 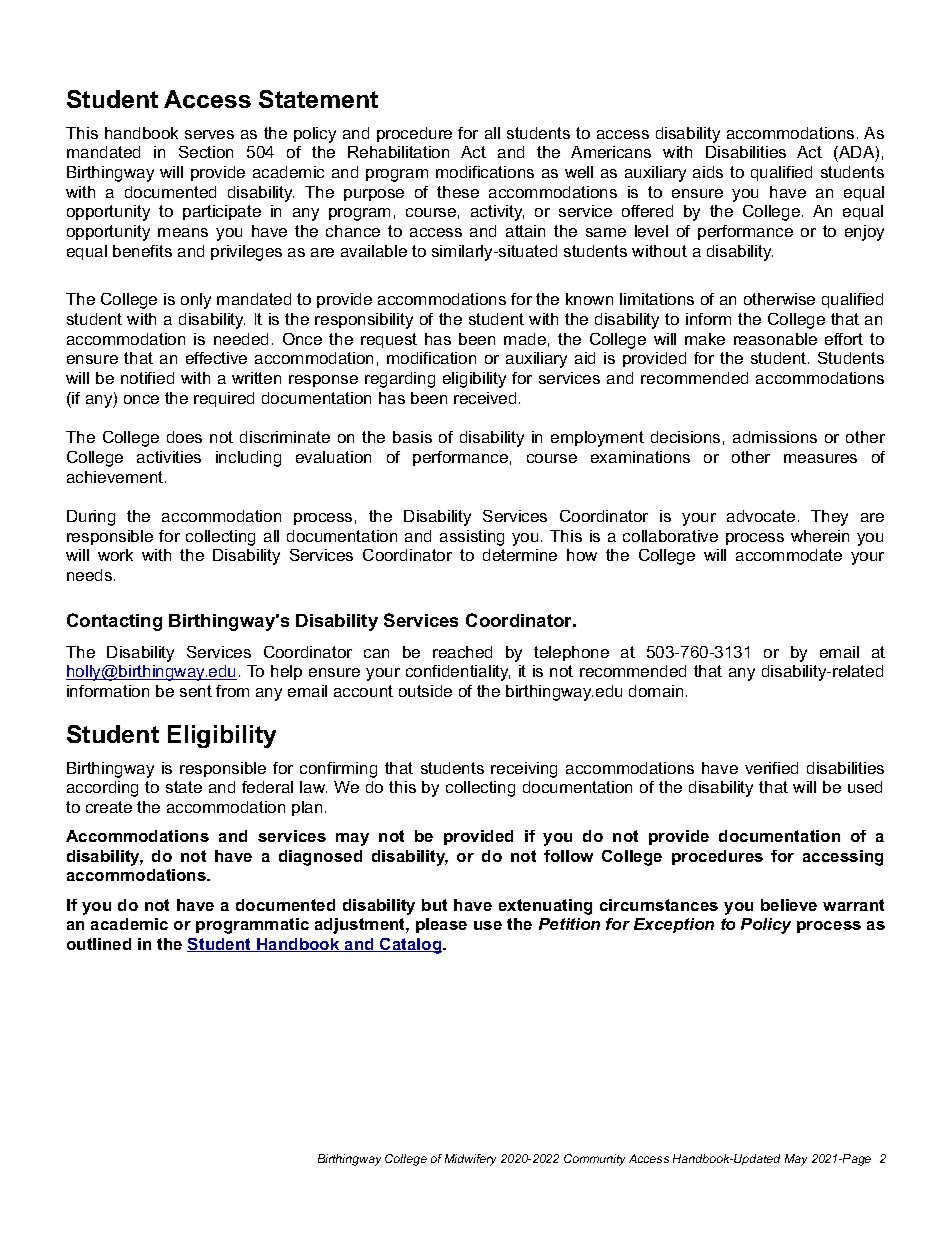 I want to click on Section, so click(x=206, y=152).
